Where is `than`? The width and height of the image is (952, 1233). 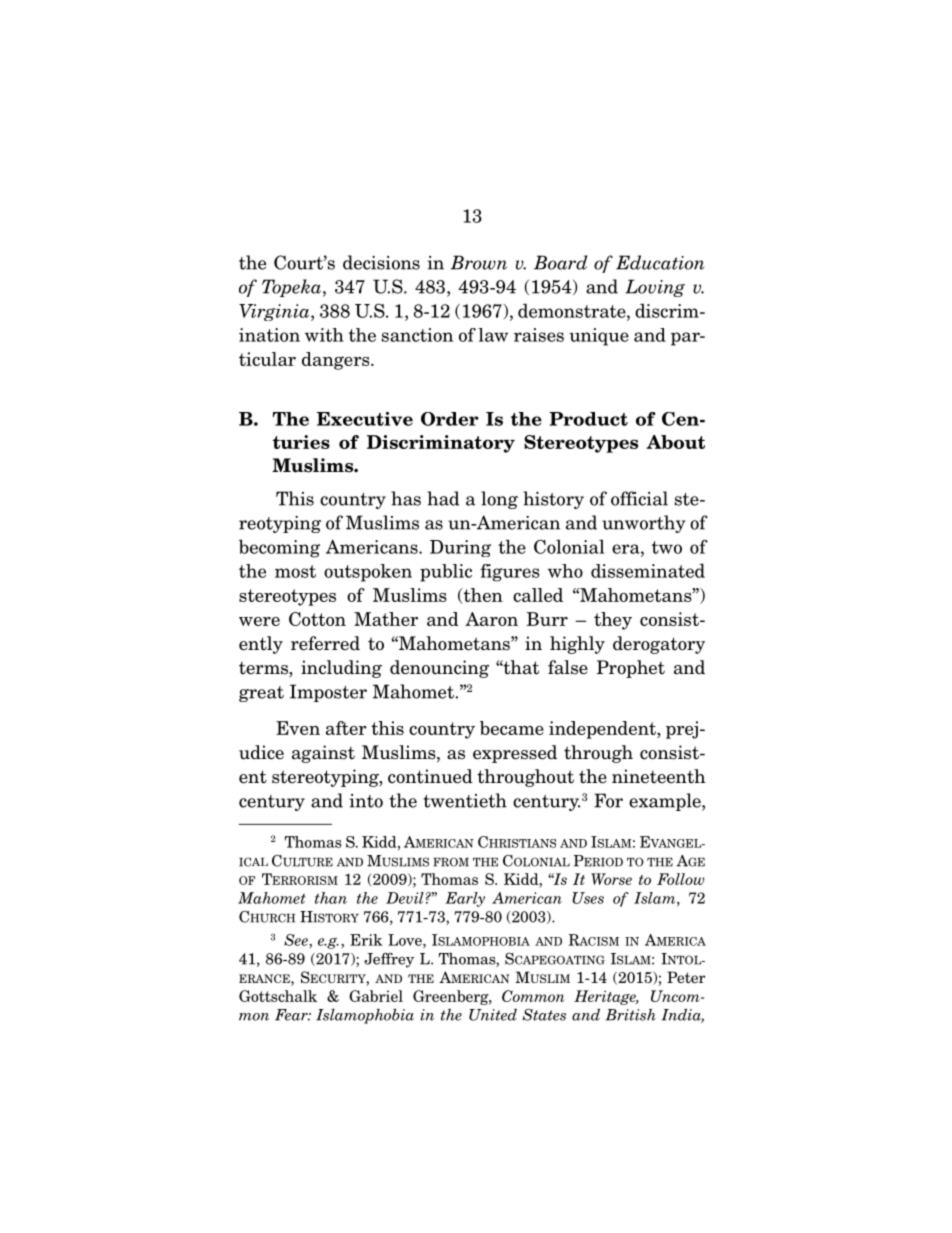
than is located at coordinates (331, 898).
